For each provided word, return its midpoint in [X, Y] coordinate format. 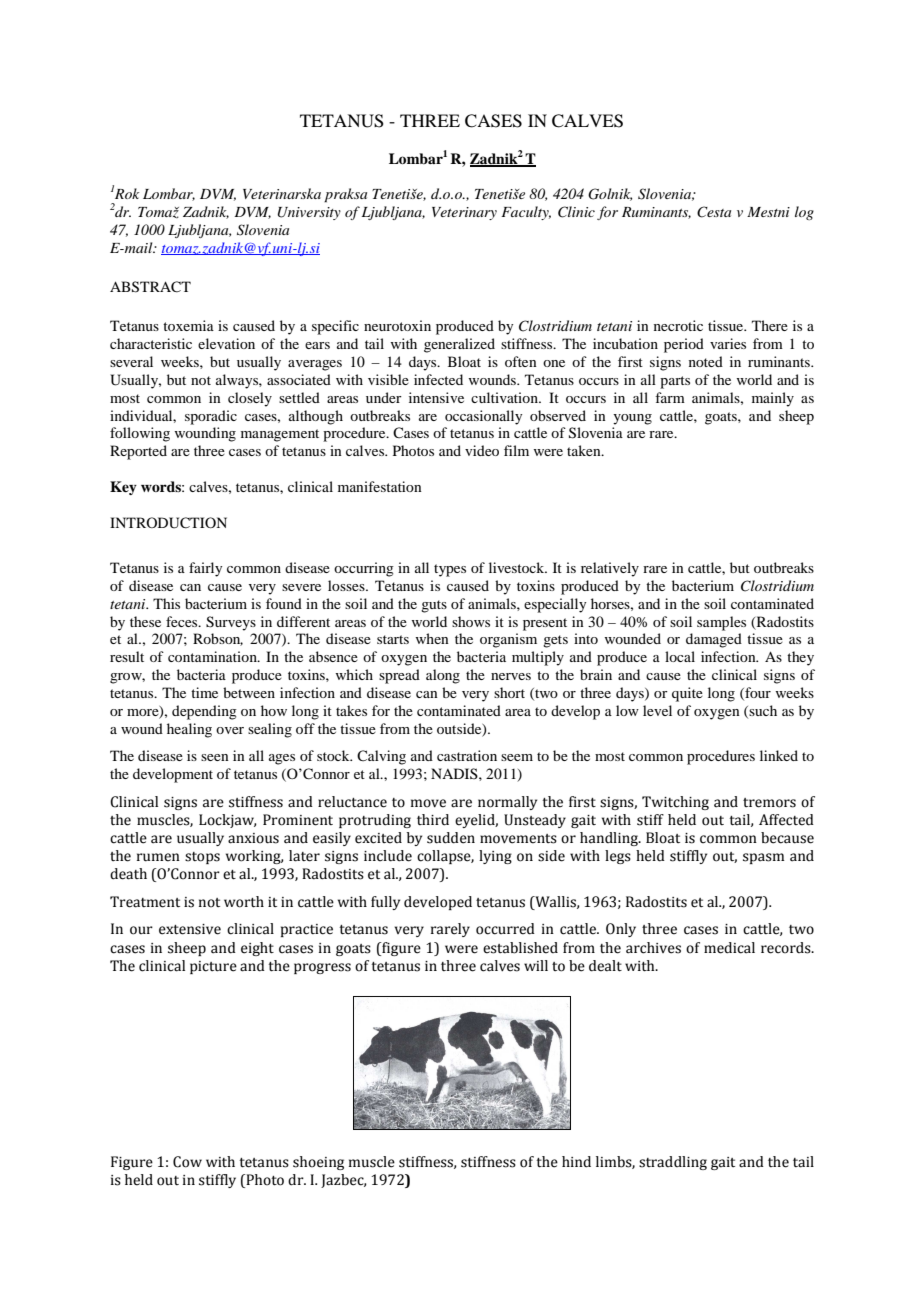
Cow [187, 1162]
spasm [763, 858]
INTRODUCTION [168, 523]
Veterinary [464, 213]
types [450, 570]
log [804, 213]
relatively [610, 569]
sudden [451, 838]
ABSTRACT [150, 287]
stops [202, 858]
